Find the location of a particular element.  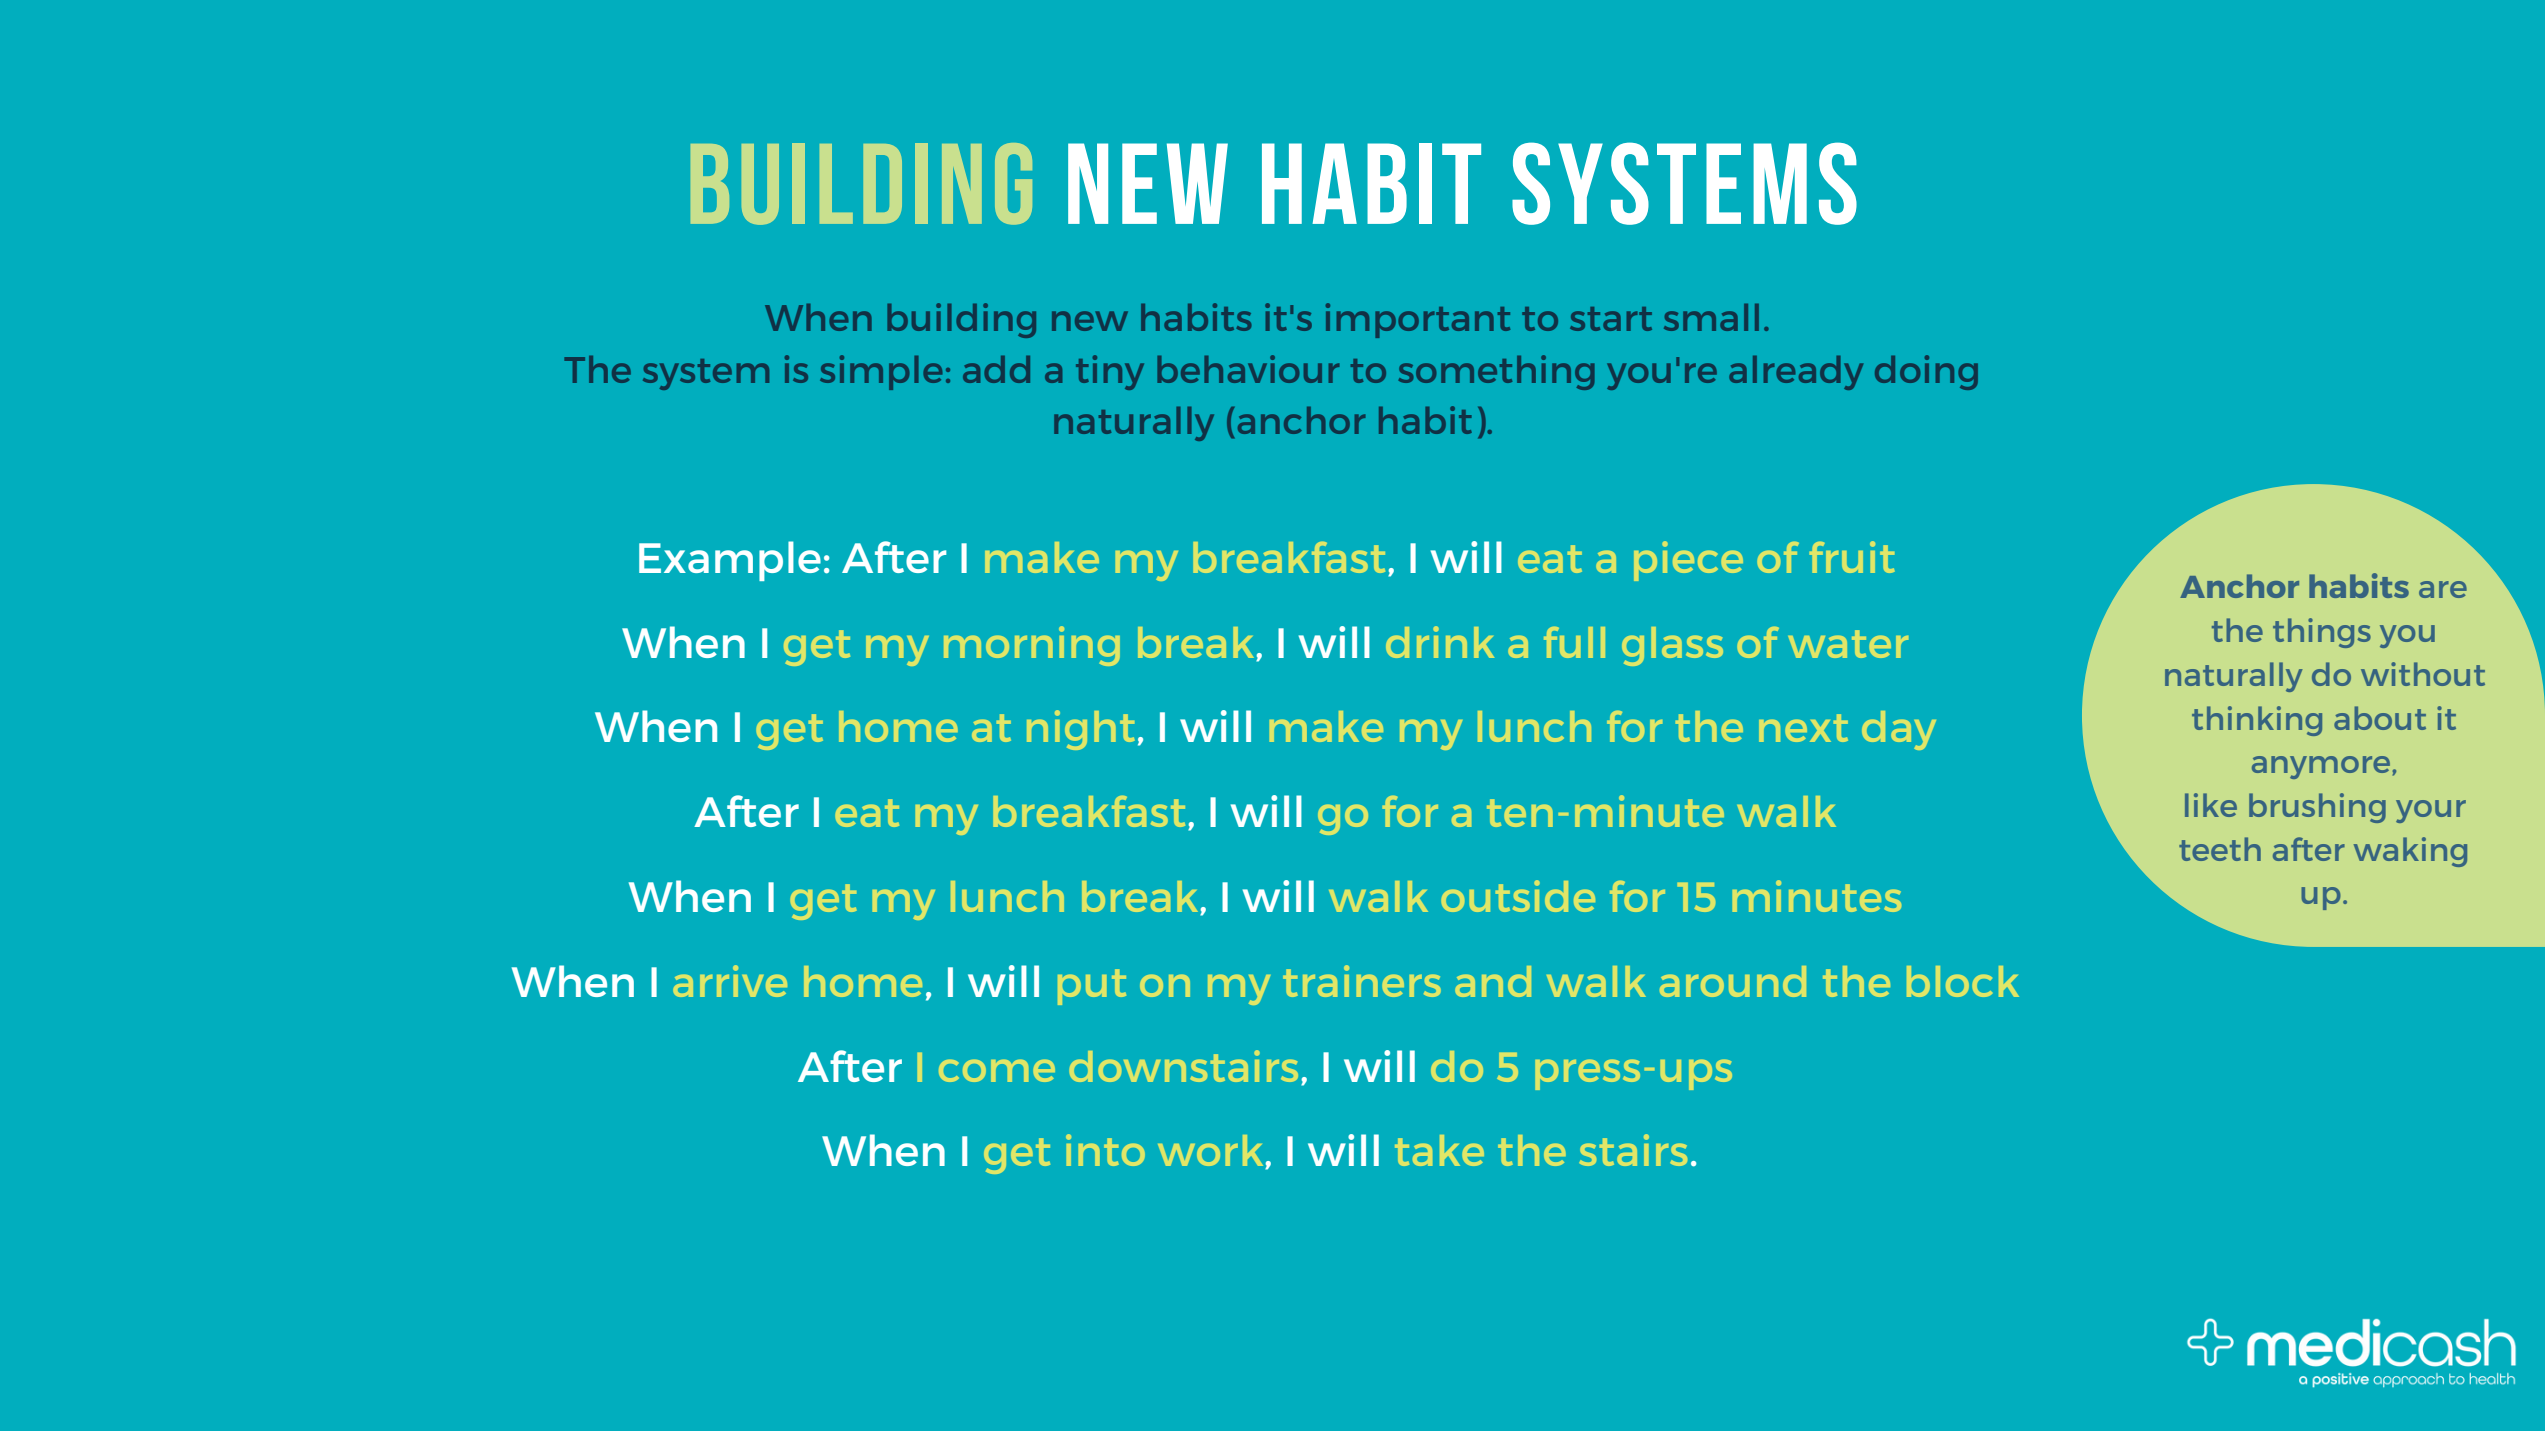

into is located at coordinates (1105, 1150).
